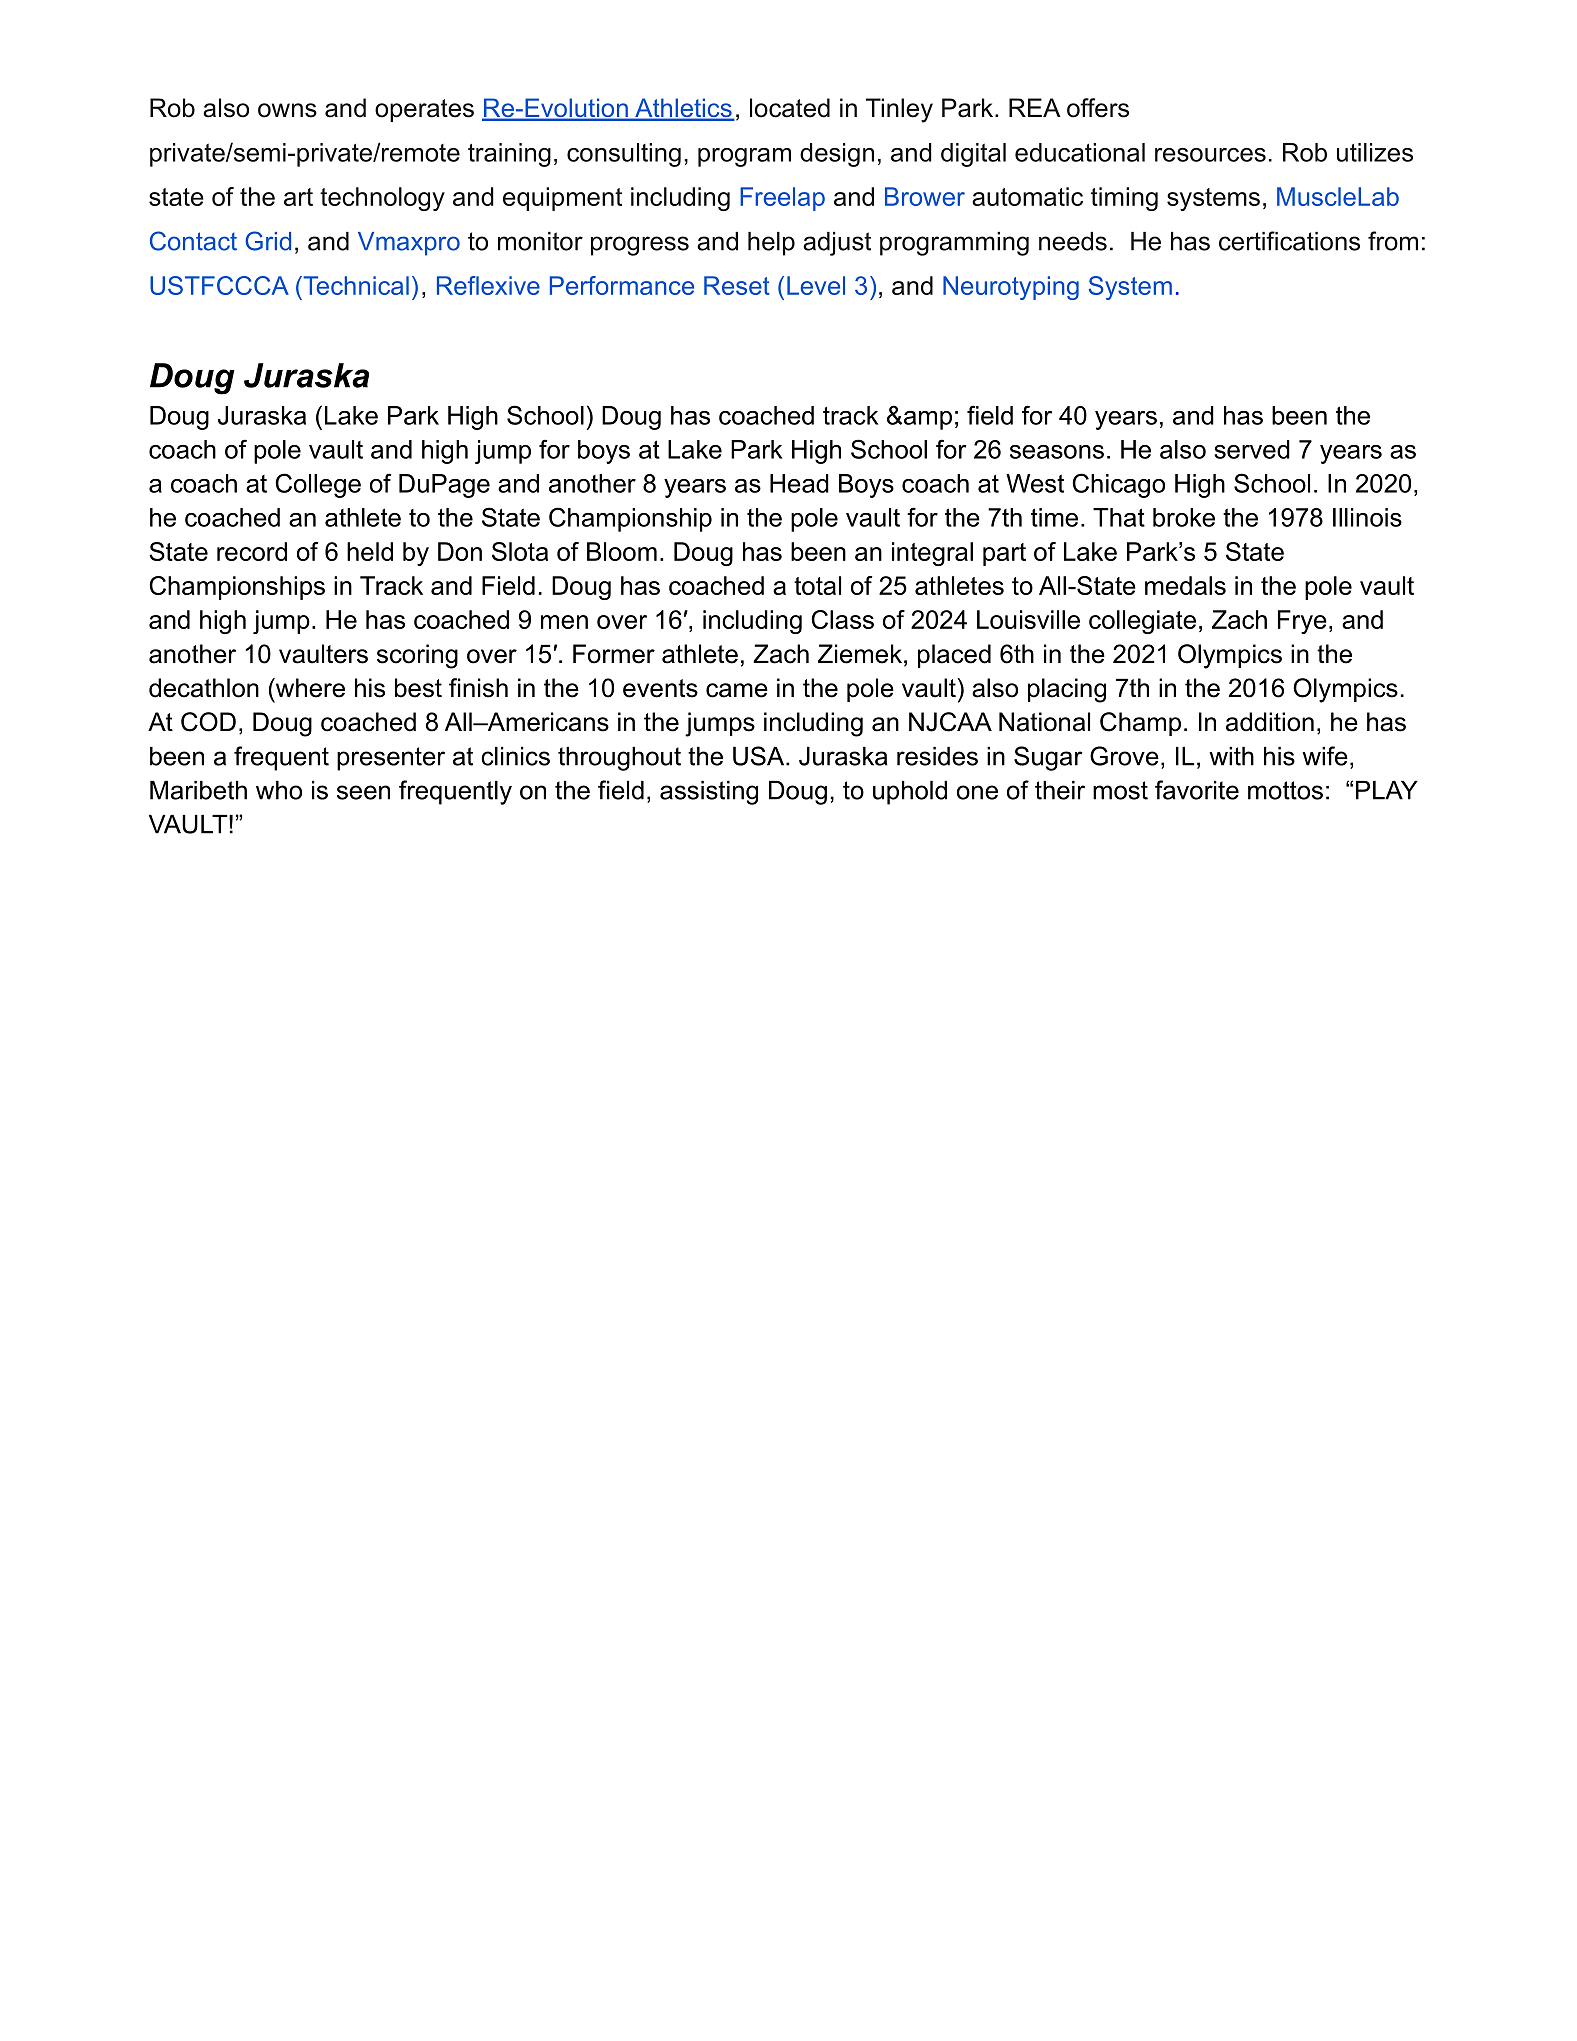 The image size is (1577, 2041). What do you see at coordinates (1231, 756) in the page?
I see `with` at bounding box center [1231, 756].
